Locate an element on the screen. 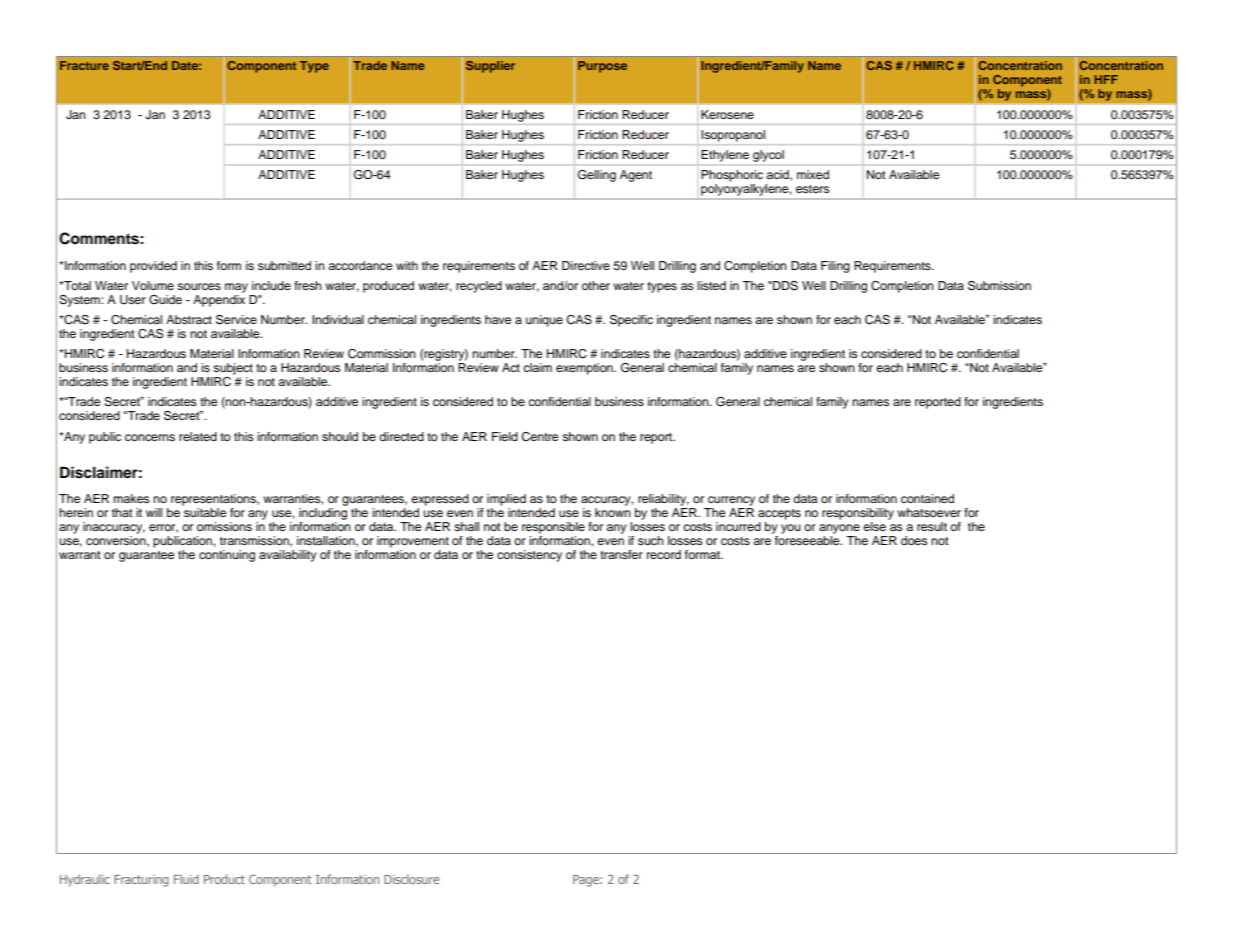  sources is located at coordinates (199, 286).
